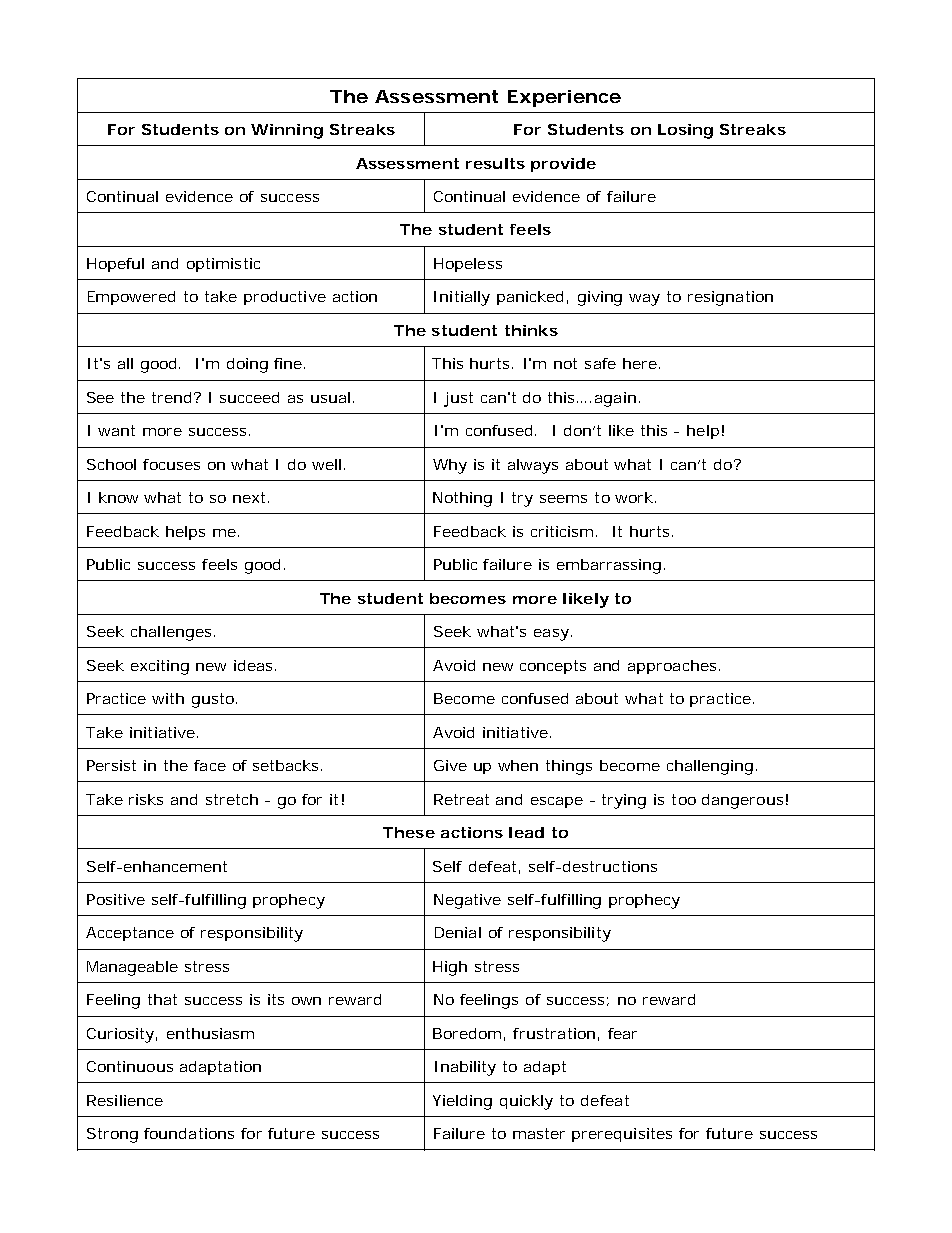  What do you see at coordinates (171, 633) in the document?
I see `challenges` at bounding box center [171, 633].
